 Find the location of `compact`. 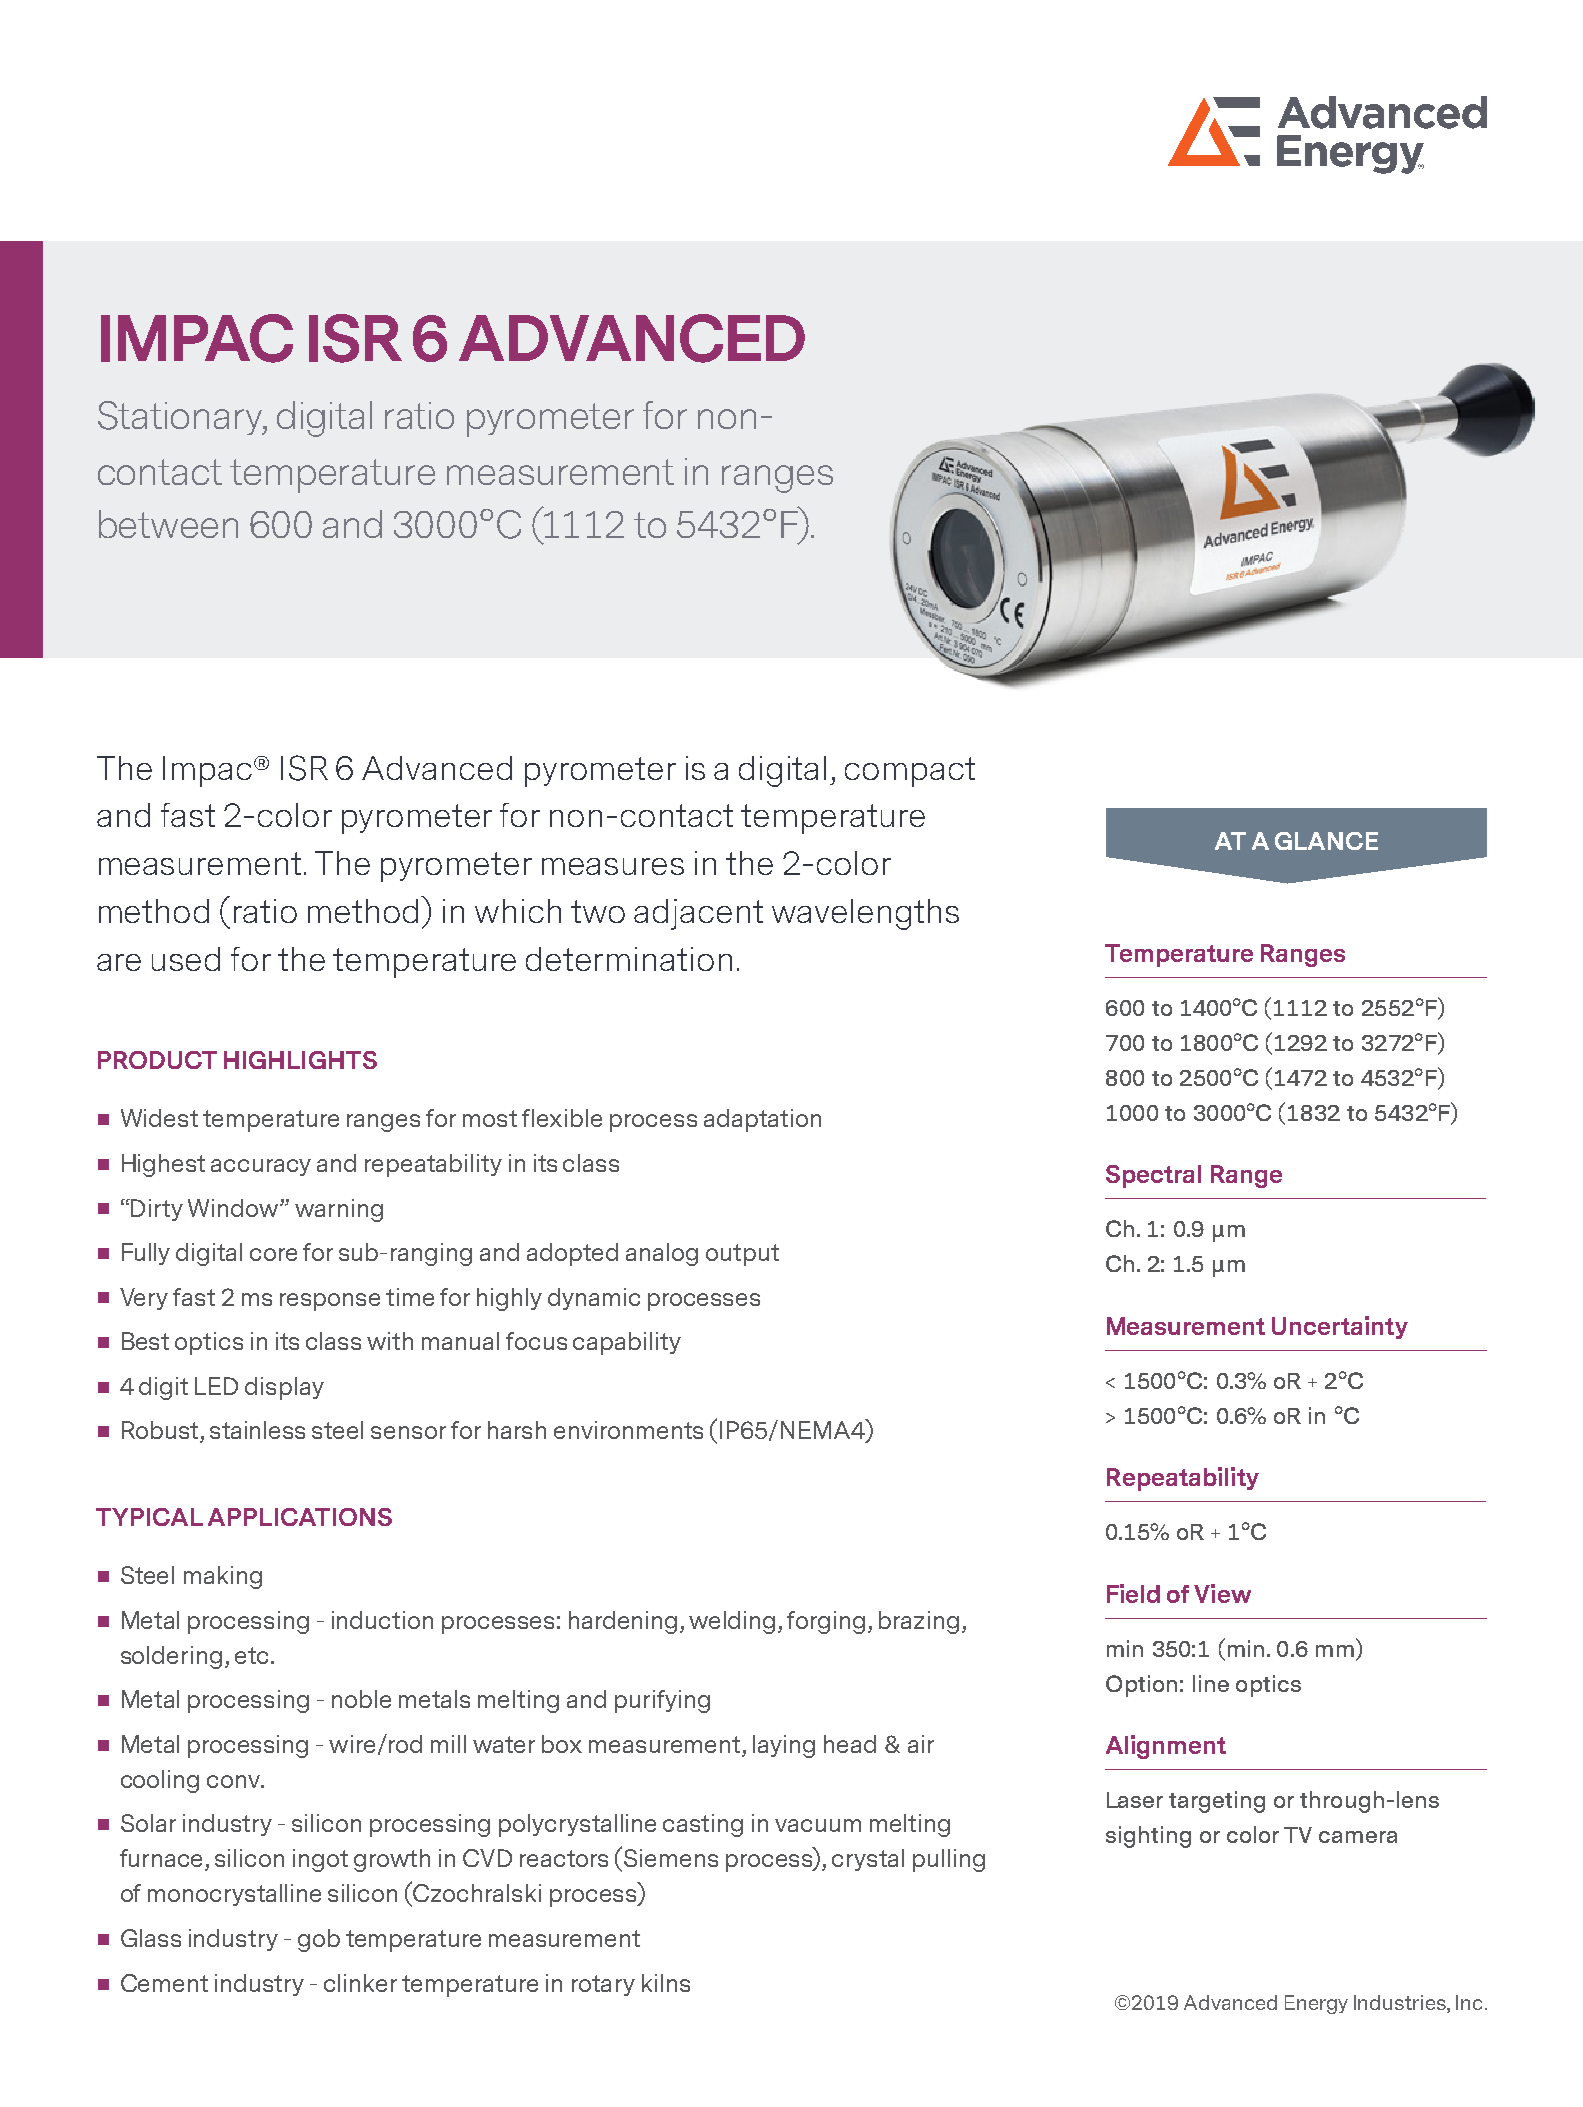

compact is located at coordinates (910, 772).
